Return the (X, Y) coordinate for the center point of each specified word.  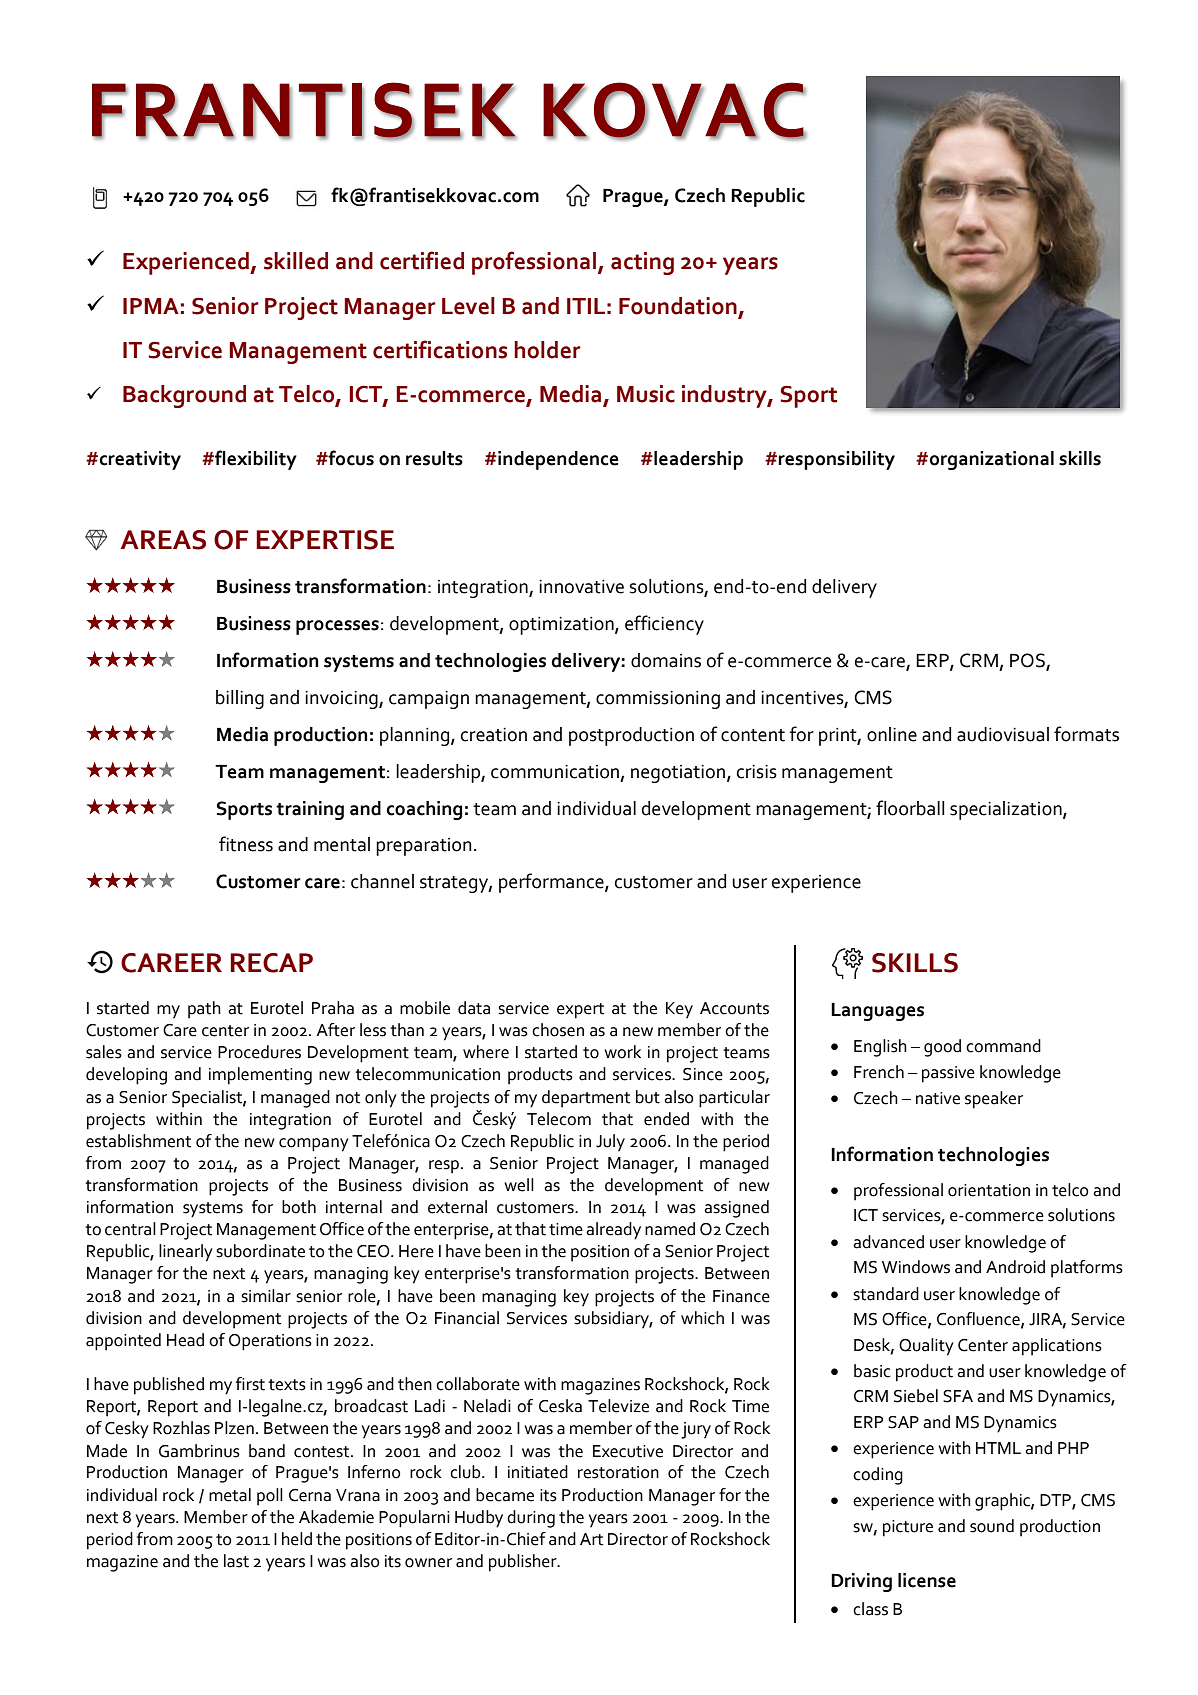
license (927, 1580)
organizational (992, 460)
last (236, 1561)
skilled (296, 261)
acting (642, 263)
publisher (524, 1563)
